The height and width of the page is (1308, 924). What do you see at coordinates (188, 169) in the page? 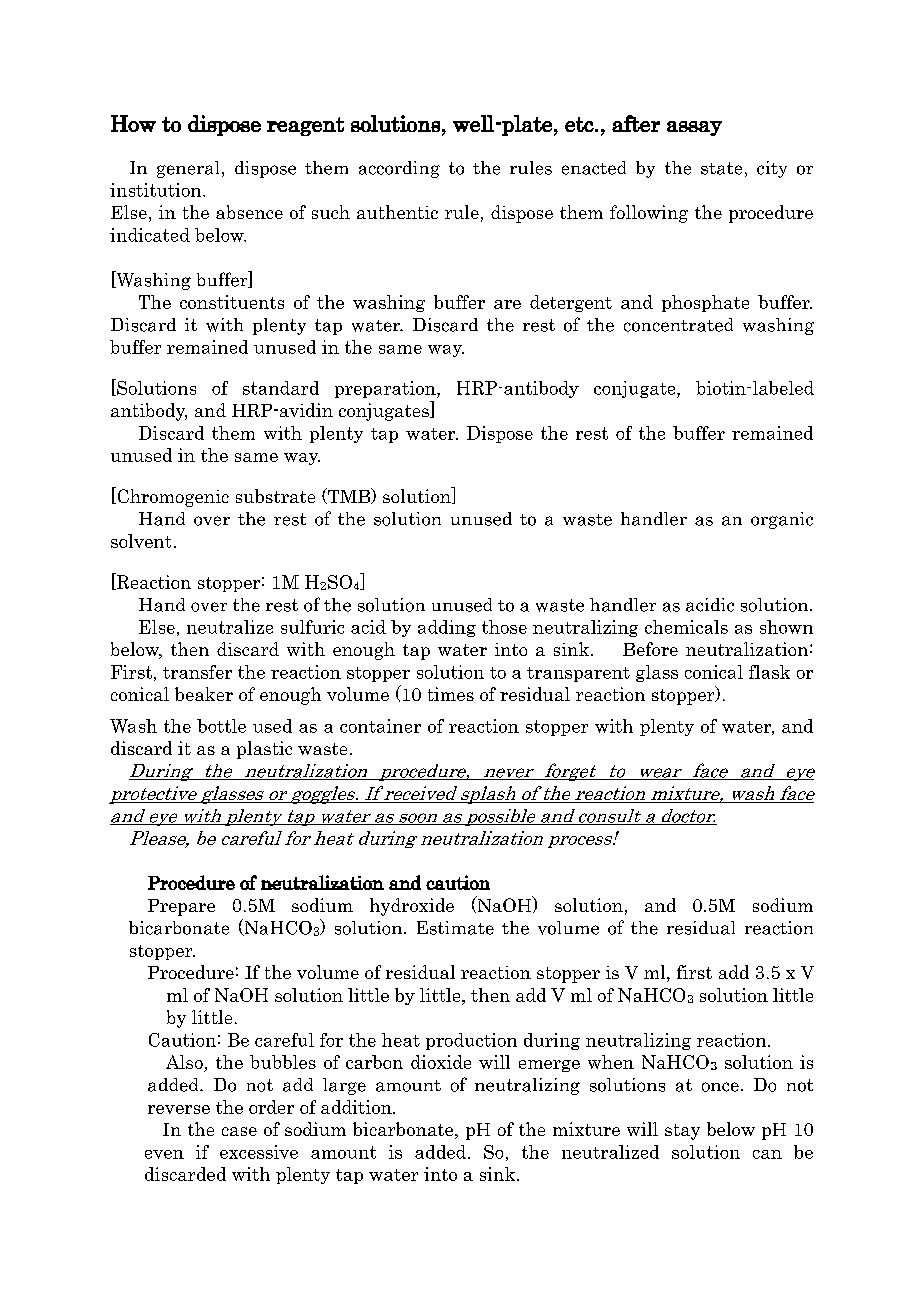
I see `general` at bounding box center [188, 169].
